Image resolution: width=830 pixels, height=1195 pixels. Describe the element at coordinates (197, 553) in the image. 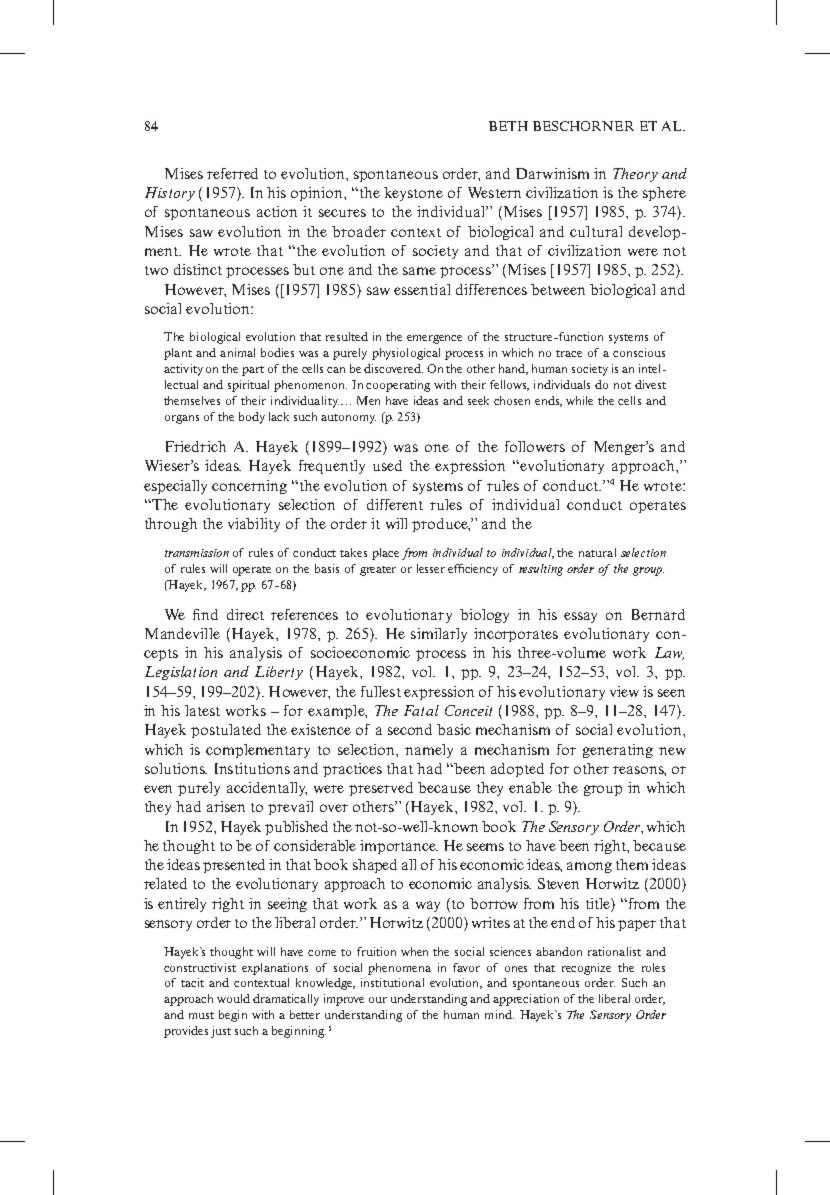

I see `transmission` at that location.
